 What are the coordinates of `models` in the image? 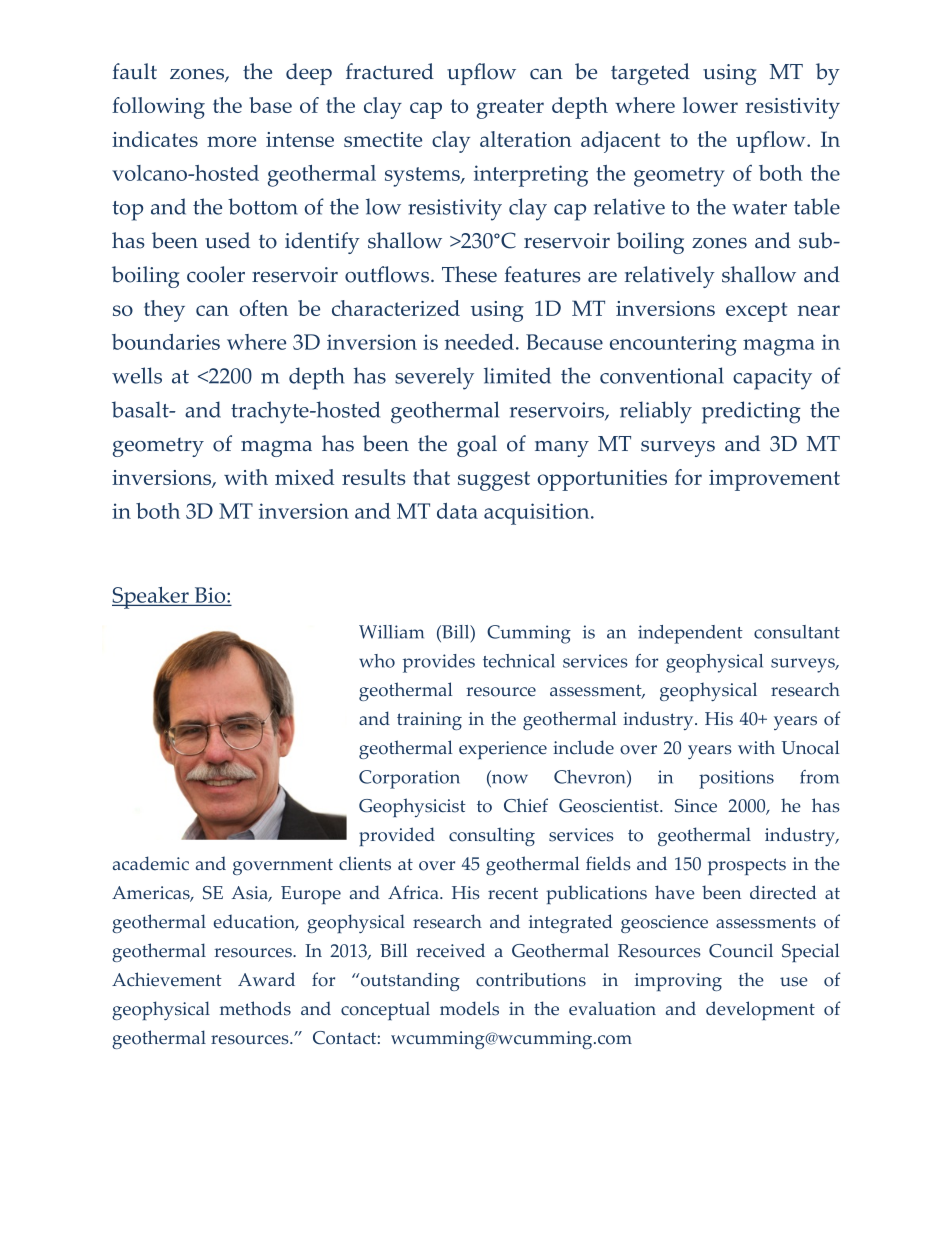 It's located at (469, 1008).
